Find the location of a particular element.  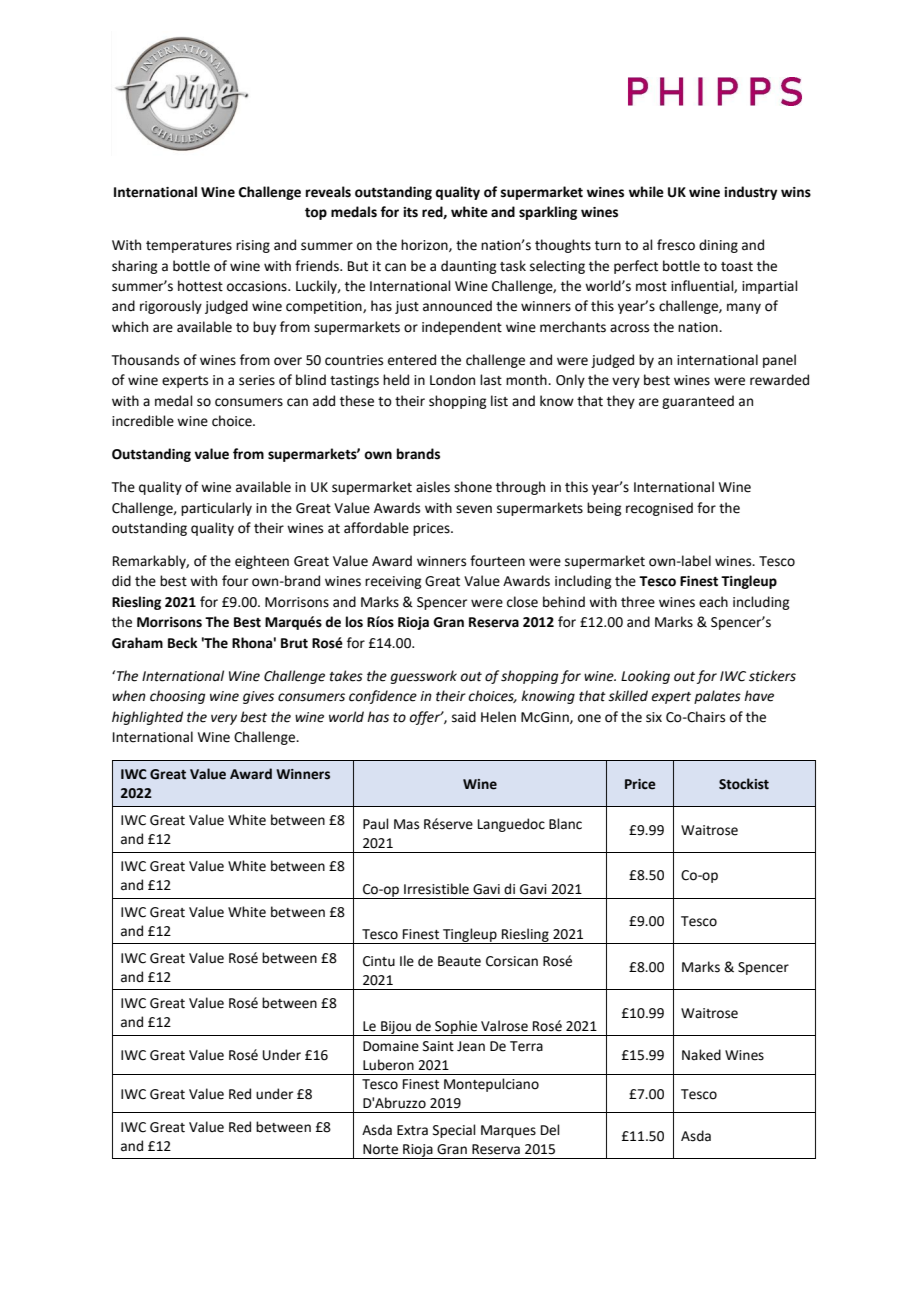

Norte is located at coordinates (380, 1149).
